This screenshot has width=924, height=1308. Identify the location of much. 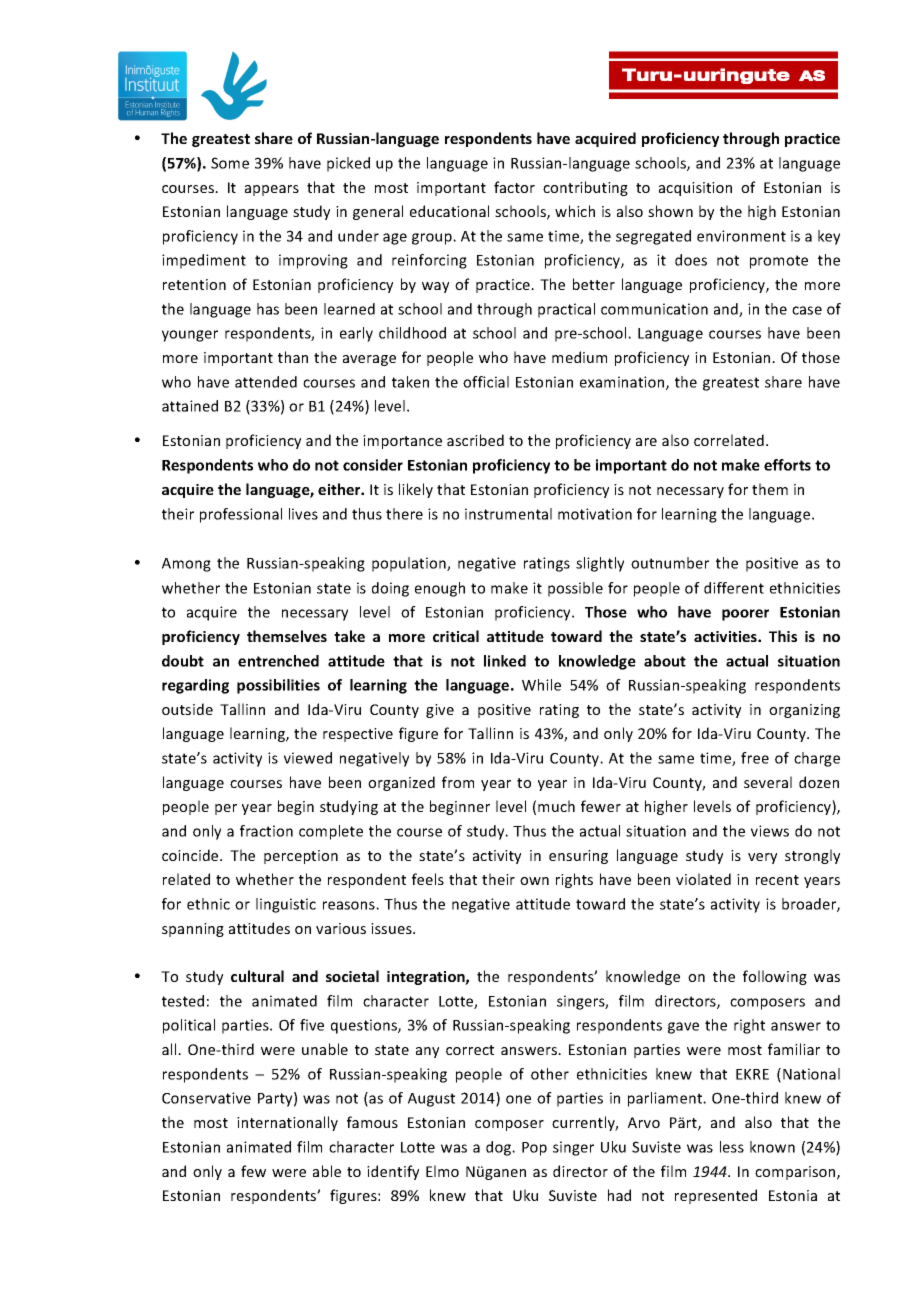
(556, 806).
